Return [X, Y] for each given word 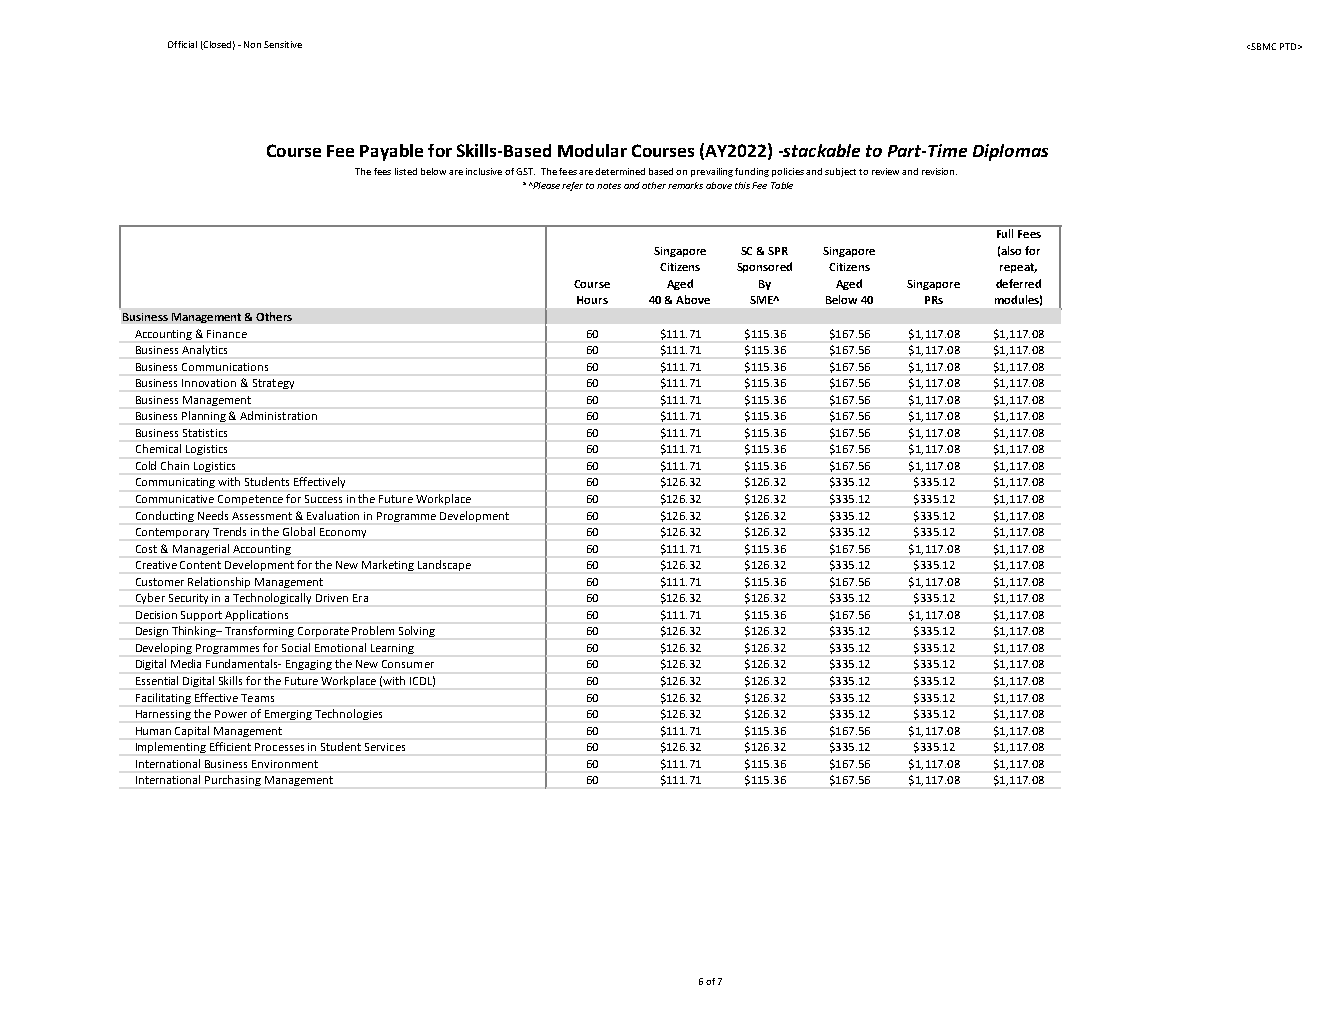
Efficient [230, 746]
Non [252, 44]
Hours [592, 300]
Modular [592, 150]
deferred [1018, 283]
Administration [278, 415]
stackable [820, 150]
